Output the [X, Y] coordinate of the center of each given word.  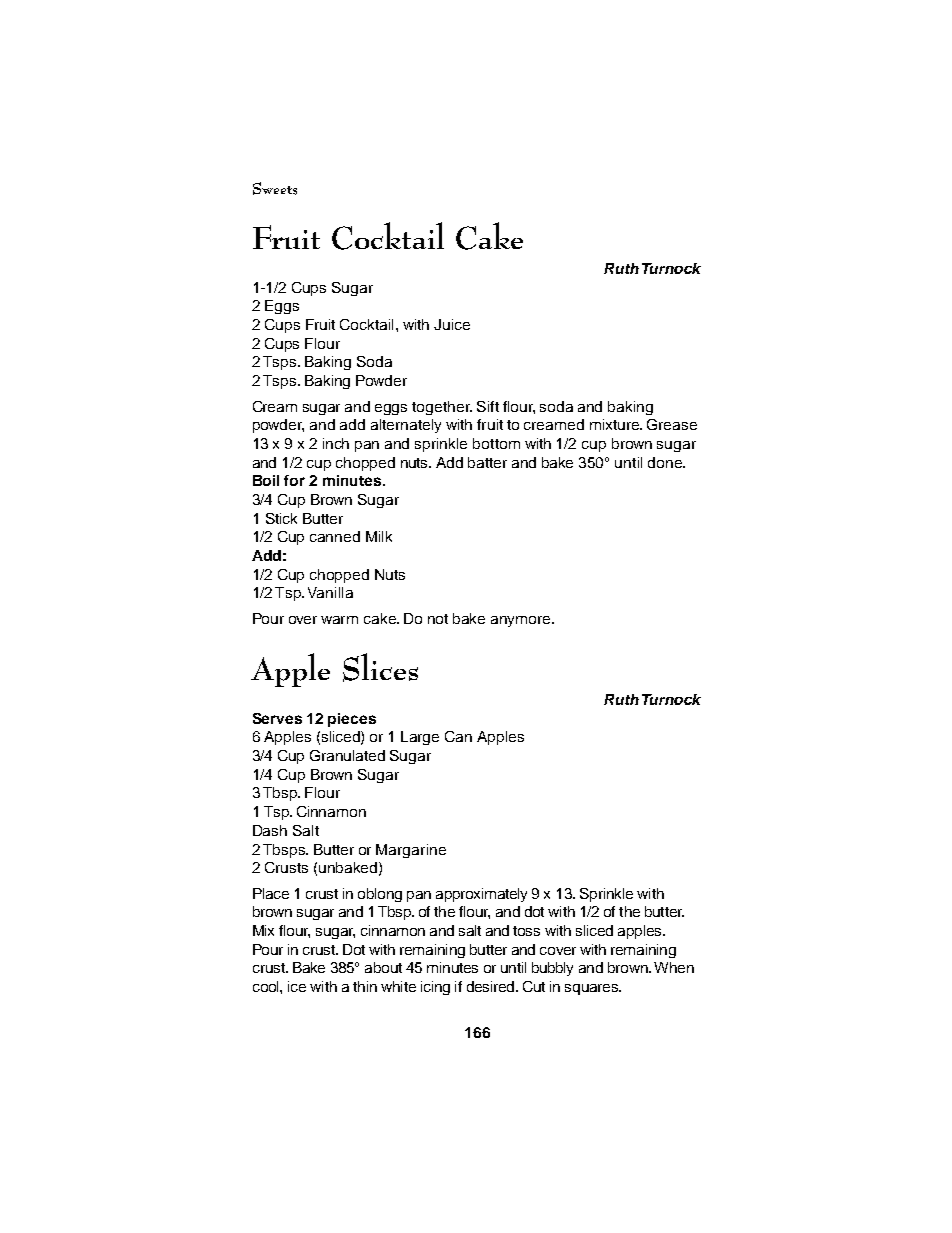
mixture [616, 424]
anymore [522, 621]
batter [487, 462]
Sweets [275, 188]
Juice [452, 324]
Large [420, 738]
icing [435, 988]
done [666, 462]
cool [267, 986]
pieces [352, 720]
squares [592, 989]
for [294, 480]
